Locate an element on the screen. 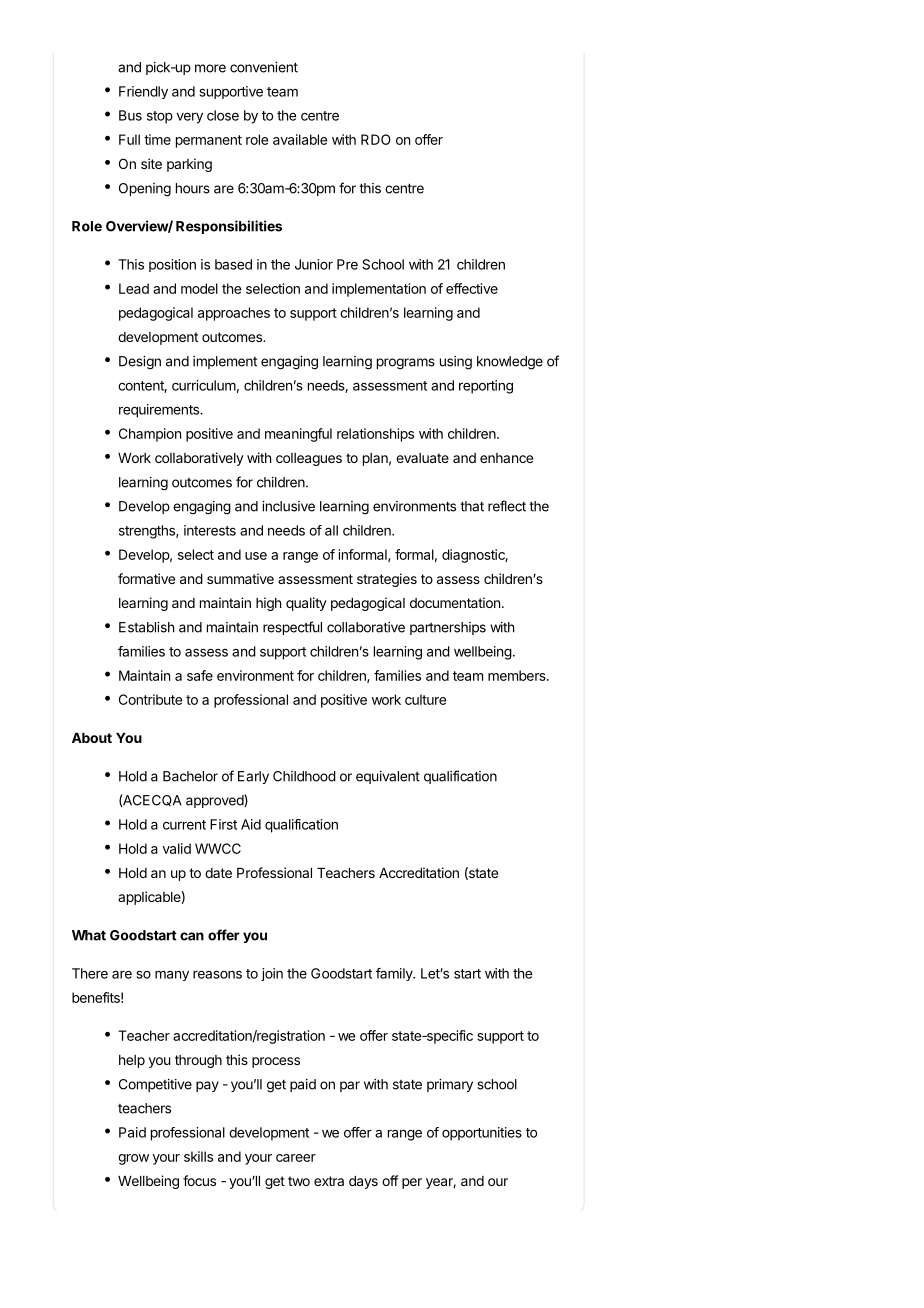 The height and width of the screenshot is (1308, 924). colleagues is located at coordinates (309, 459).
